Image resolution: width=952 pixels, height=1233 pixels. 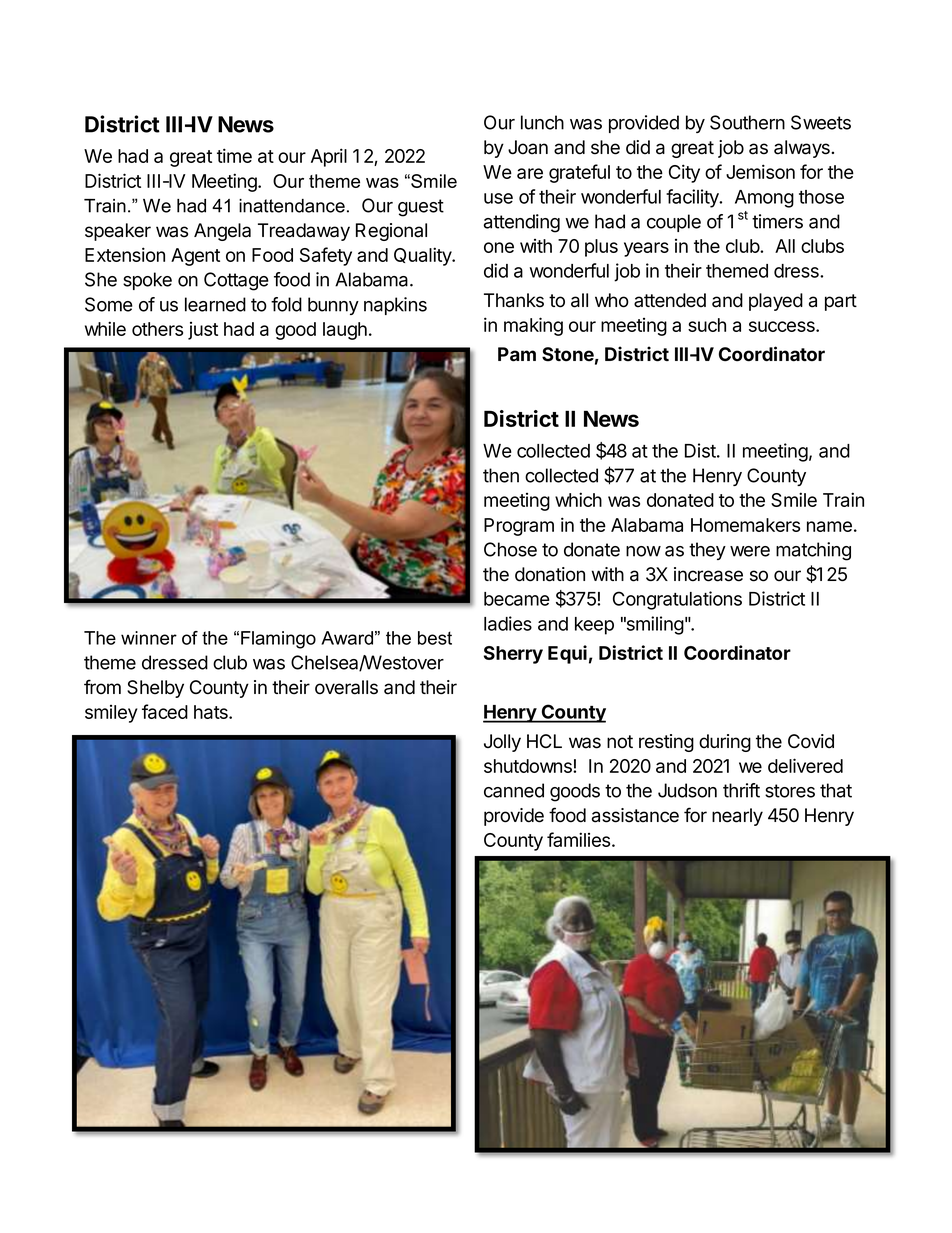 What do you see at coordinates (203, 331) in the page?
I see `just` at bounding box center [203, 331].
